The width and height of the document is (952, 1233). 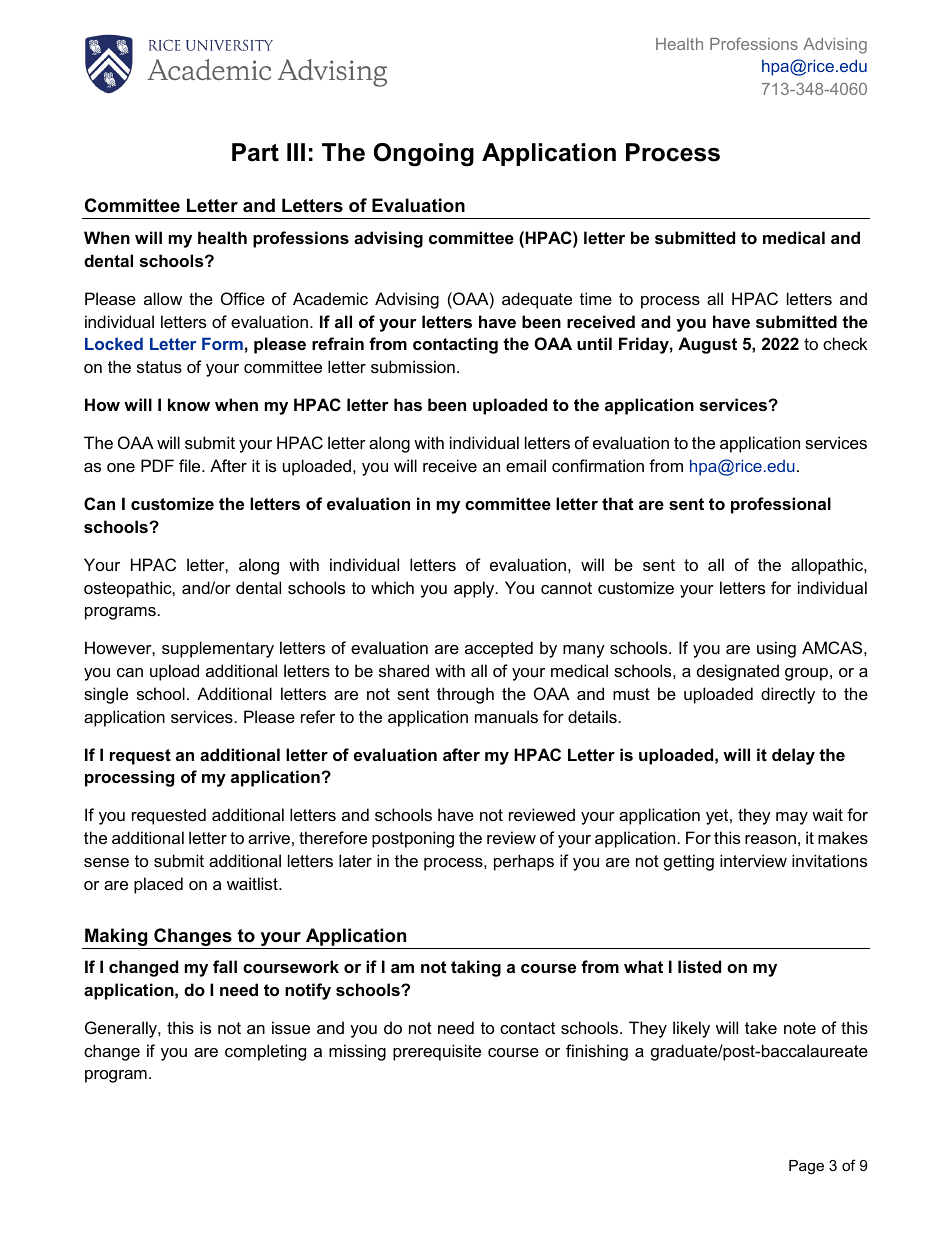 I want to click on reason, so click(x=770, y=839).
